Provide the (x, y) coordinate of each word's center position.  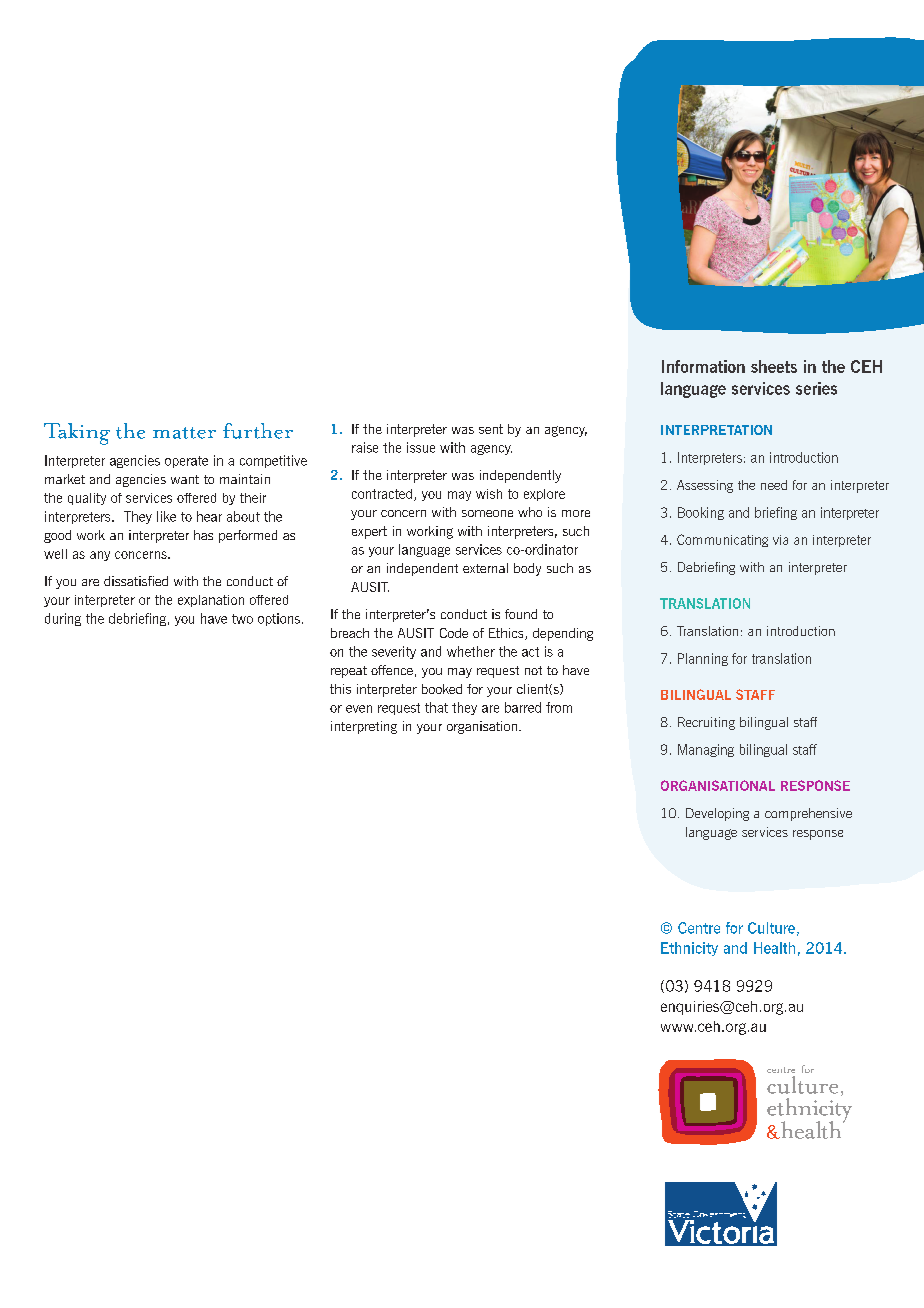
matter (184, 433)
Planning (703, 659)
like (166, 516)
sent (491, 429)
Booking (701, 513)
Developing (717, 814)
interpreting (364, 727)
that (436, 707)
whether (471, 651)
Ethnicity (689, 949)
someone (487, 513)
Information (703, 366)
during (63, 619)
